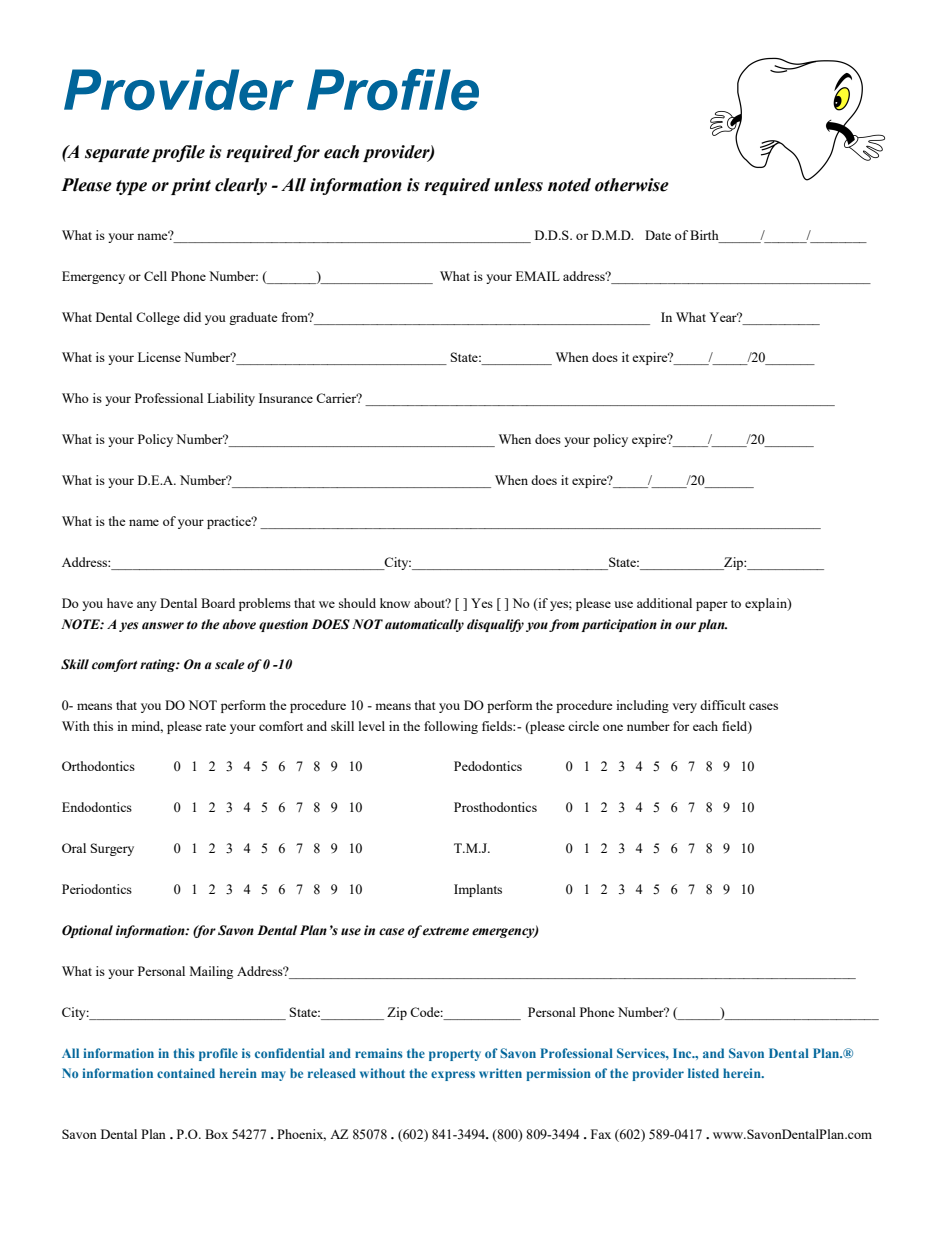  I want to click on unless, so click(518, 185).
